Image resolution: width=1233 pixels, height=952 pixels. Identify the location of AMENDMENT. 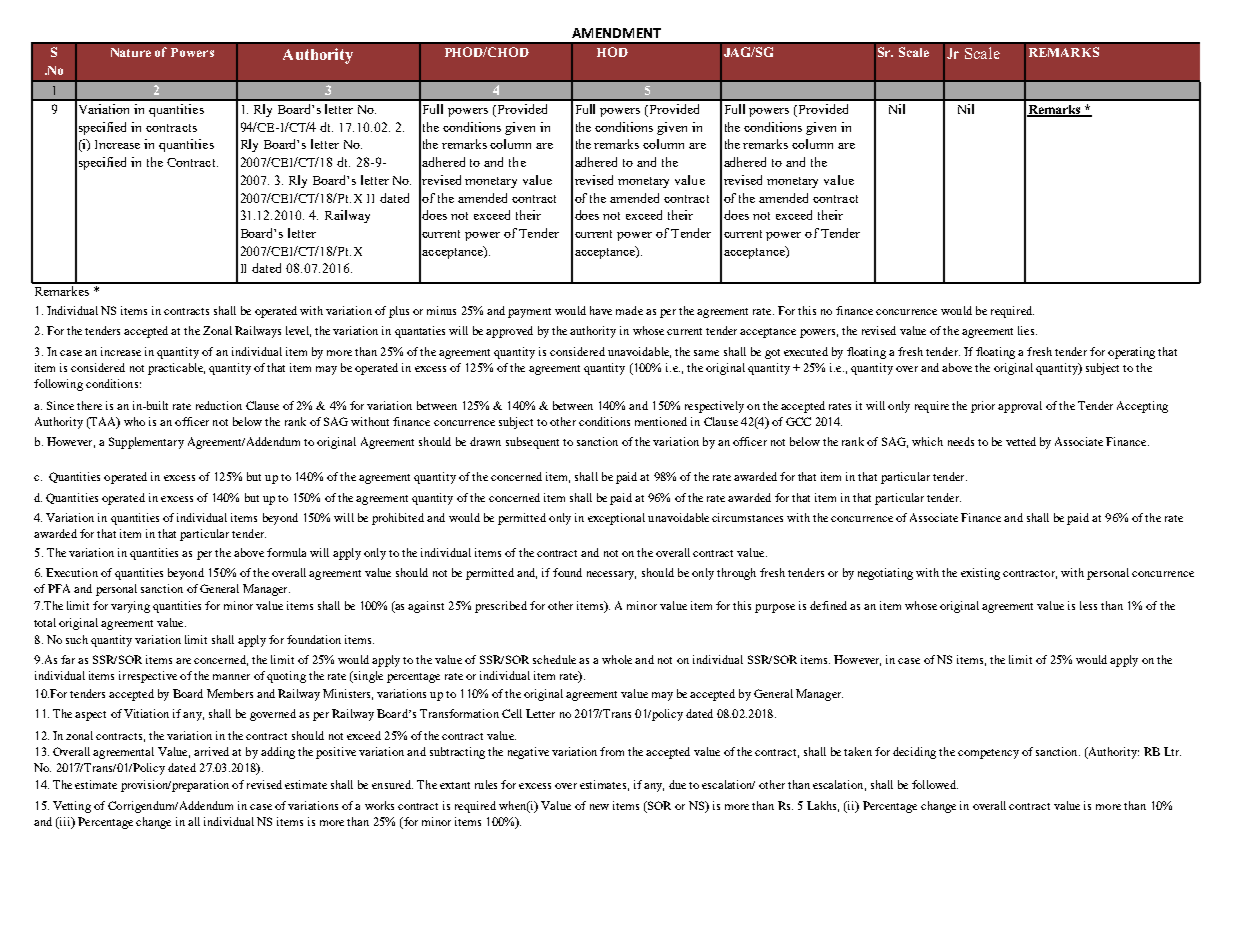
(616, 33).
